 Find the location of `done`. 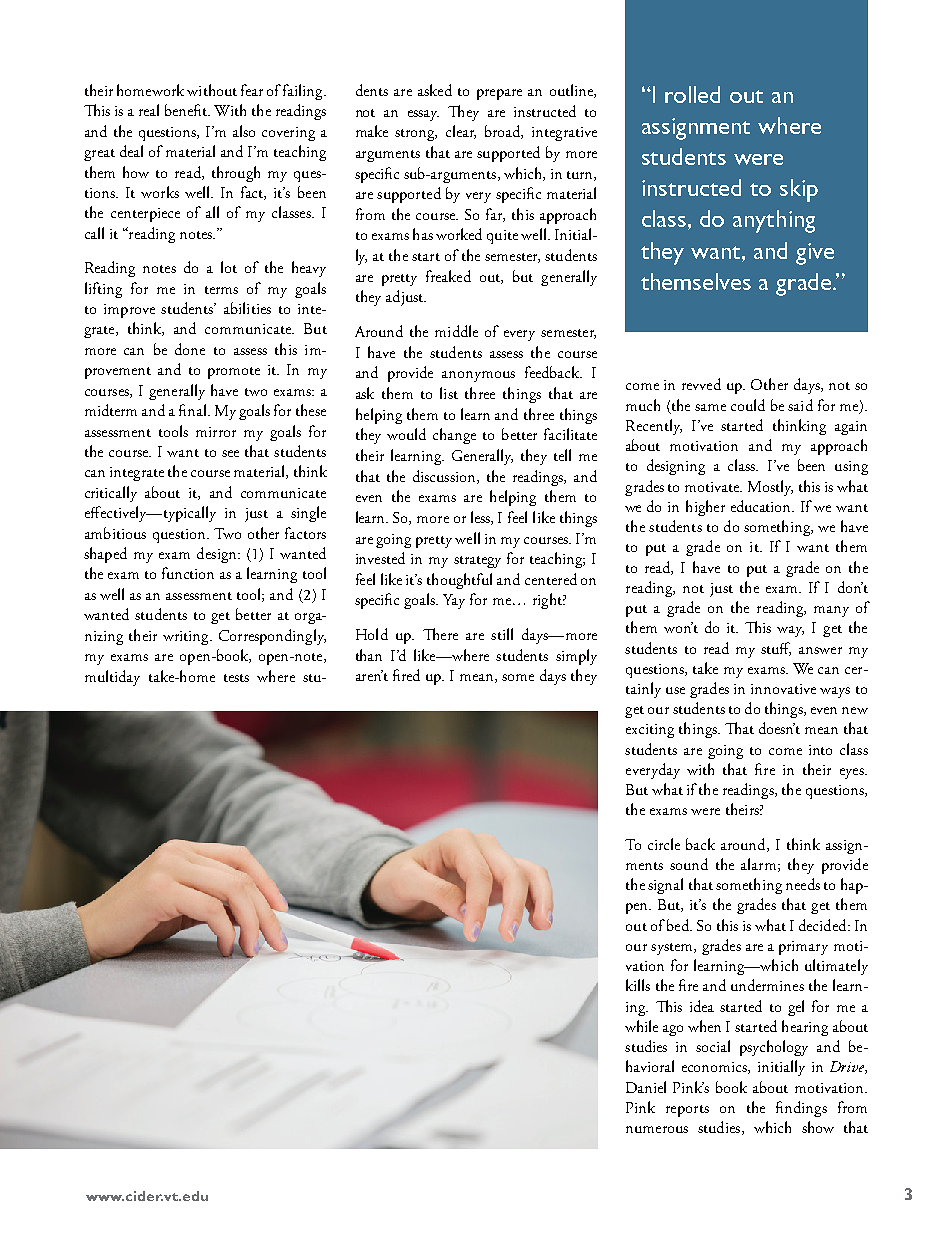

done is located at coordinates (190, 349).
